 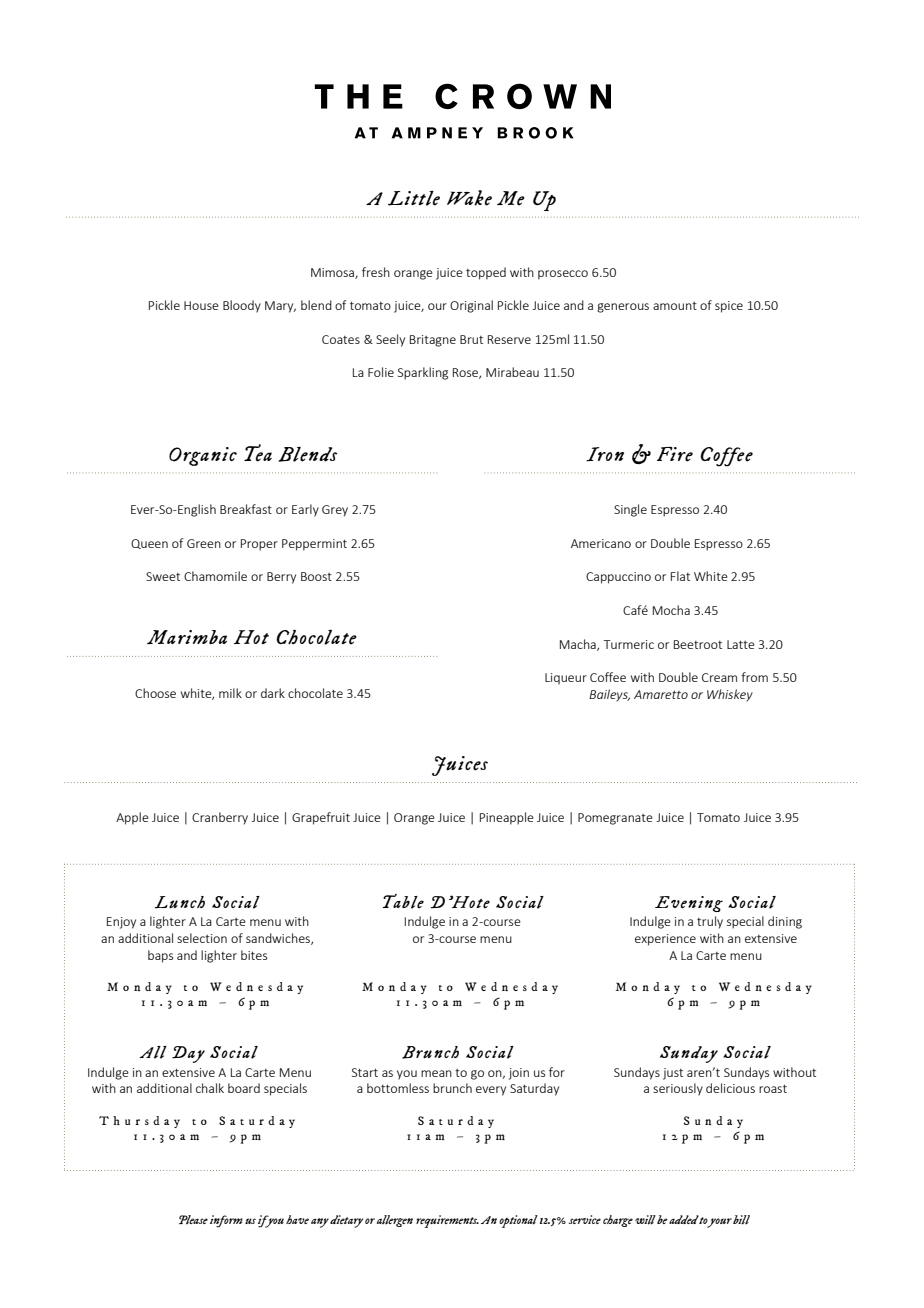 What do you see at coordinates (203, 456) in the screenshot?
I see `Organic` at bounding box center [203, 456].
